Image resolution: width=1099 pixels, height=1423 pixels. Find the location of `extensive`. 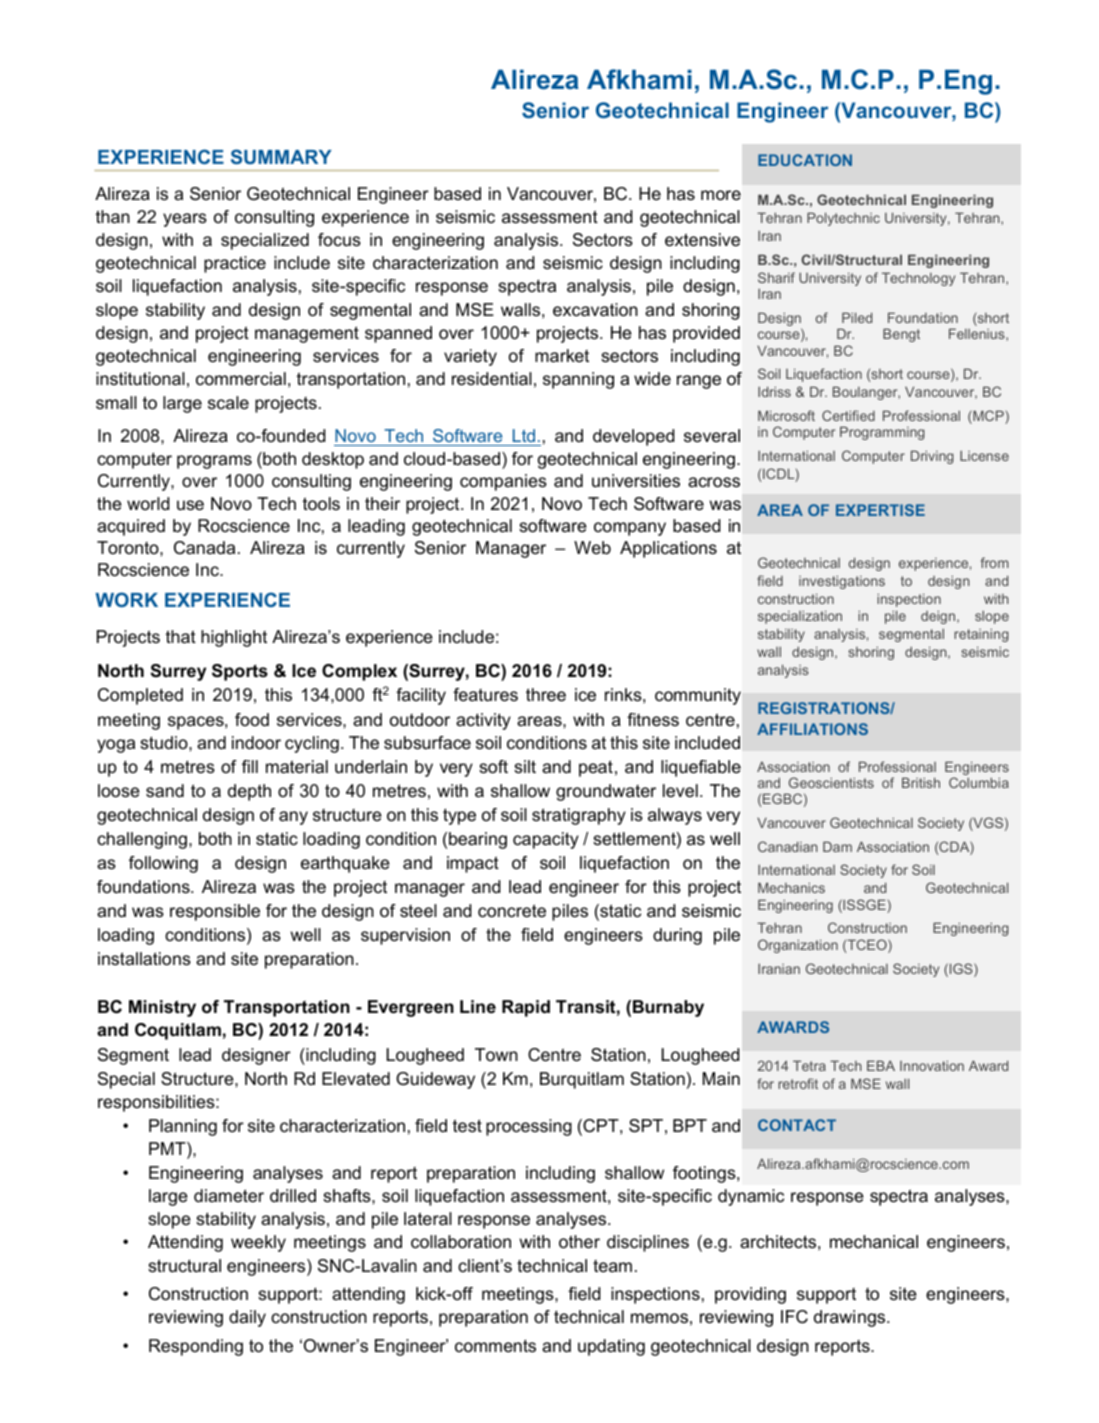

extensive is located at coordinates (702, 240).
